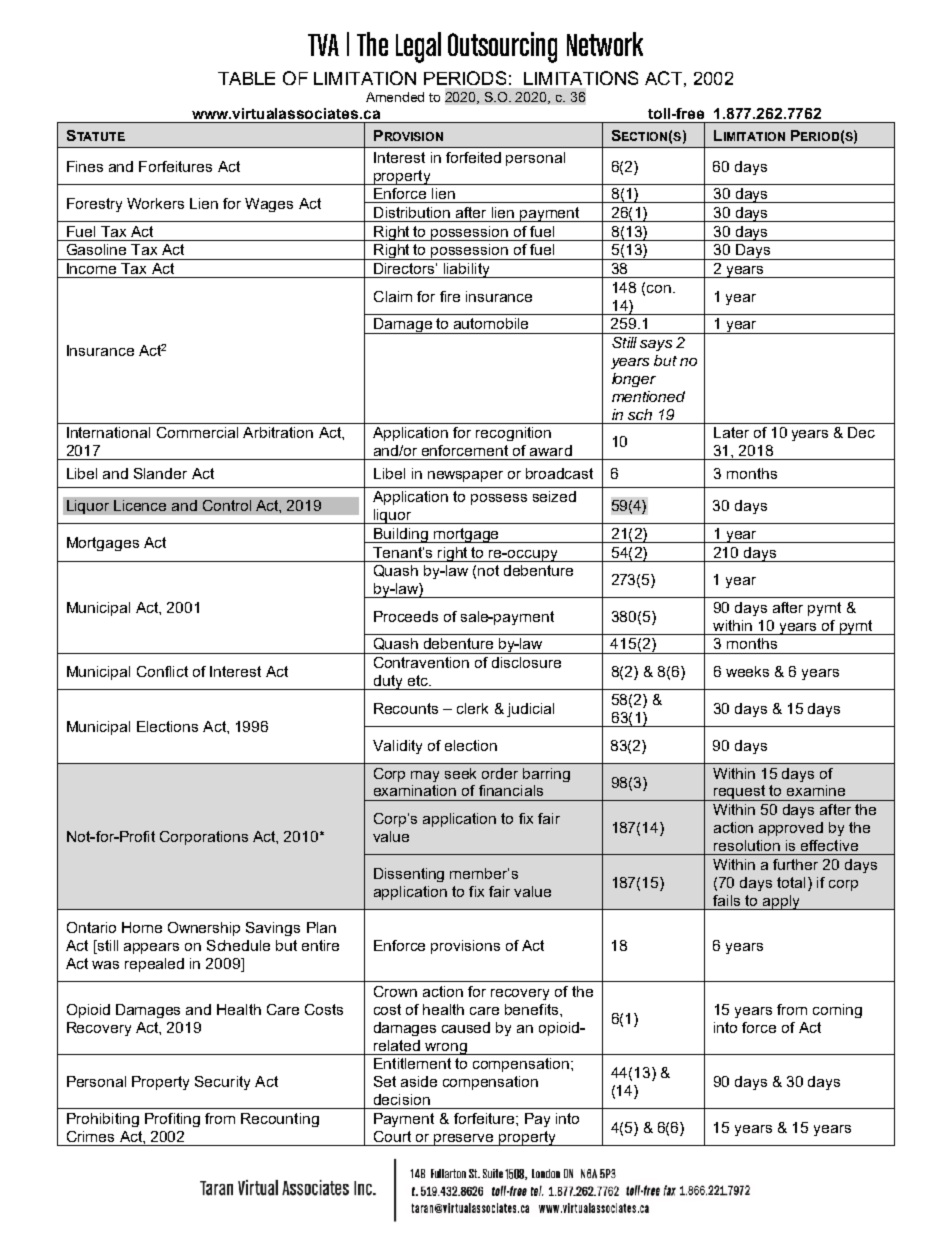  Describe the element at coordinates (791, 829) in the screenshot. I see `approved` at that location.
